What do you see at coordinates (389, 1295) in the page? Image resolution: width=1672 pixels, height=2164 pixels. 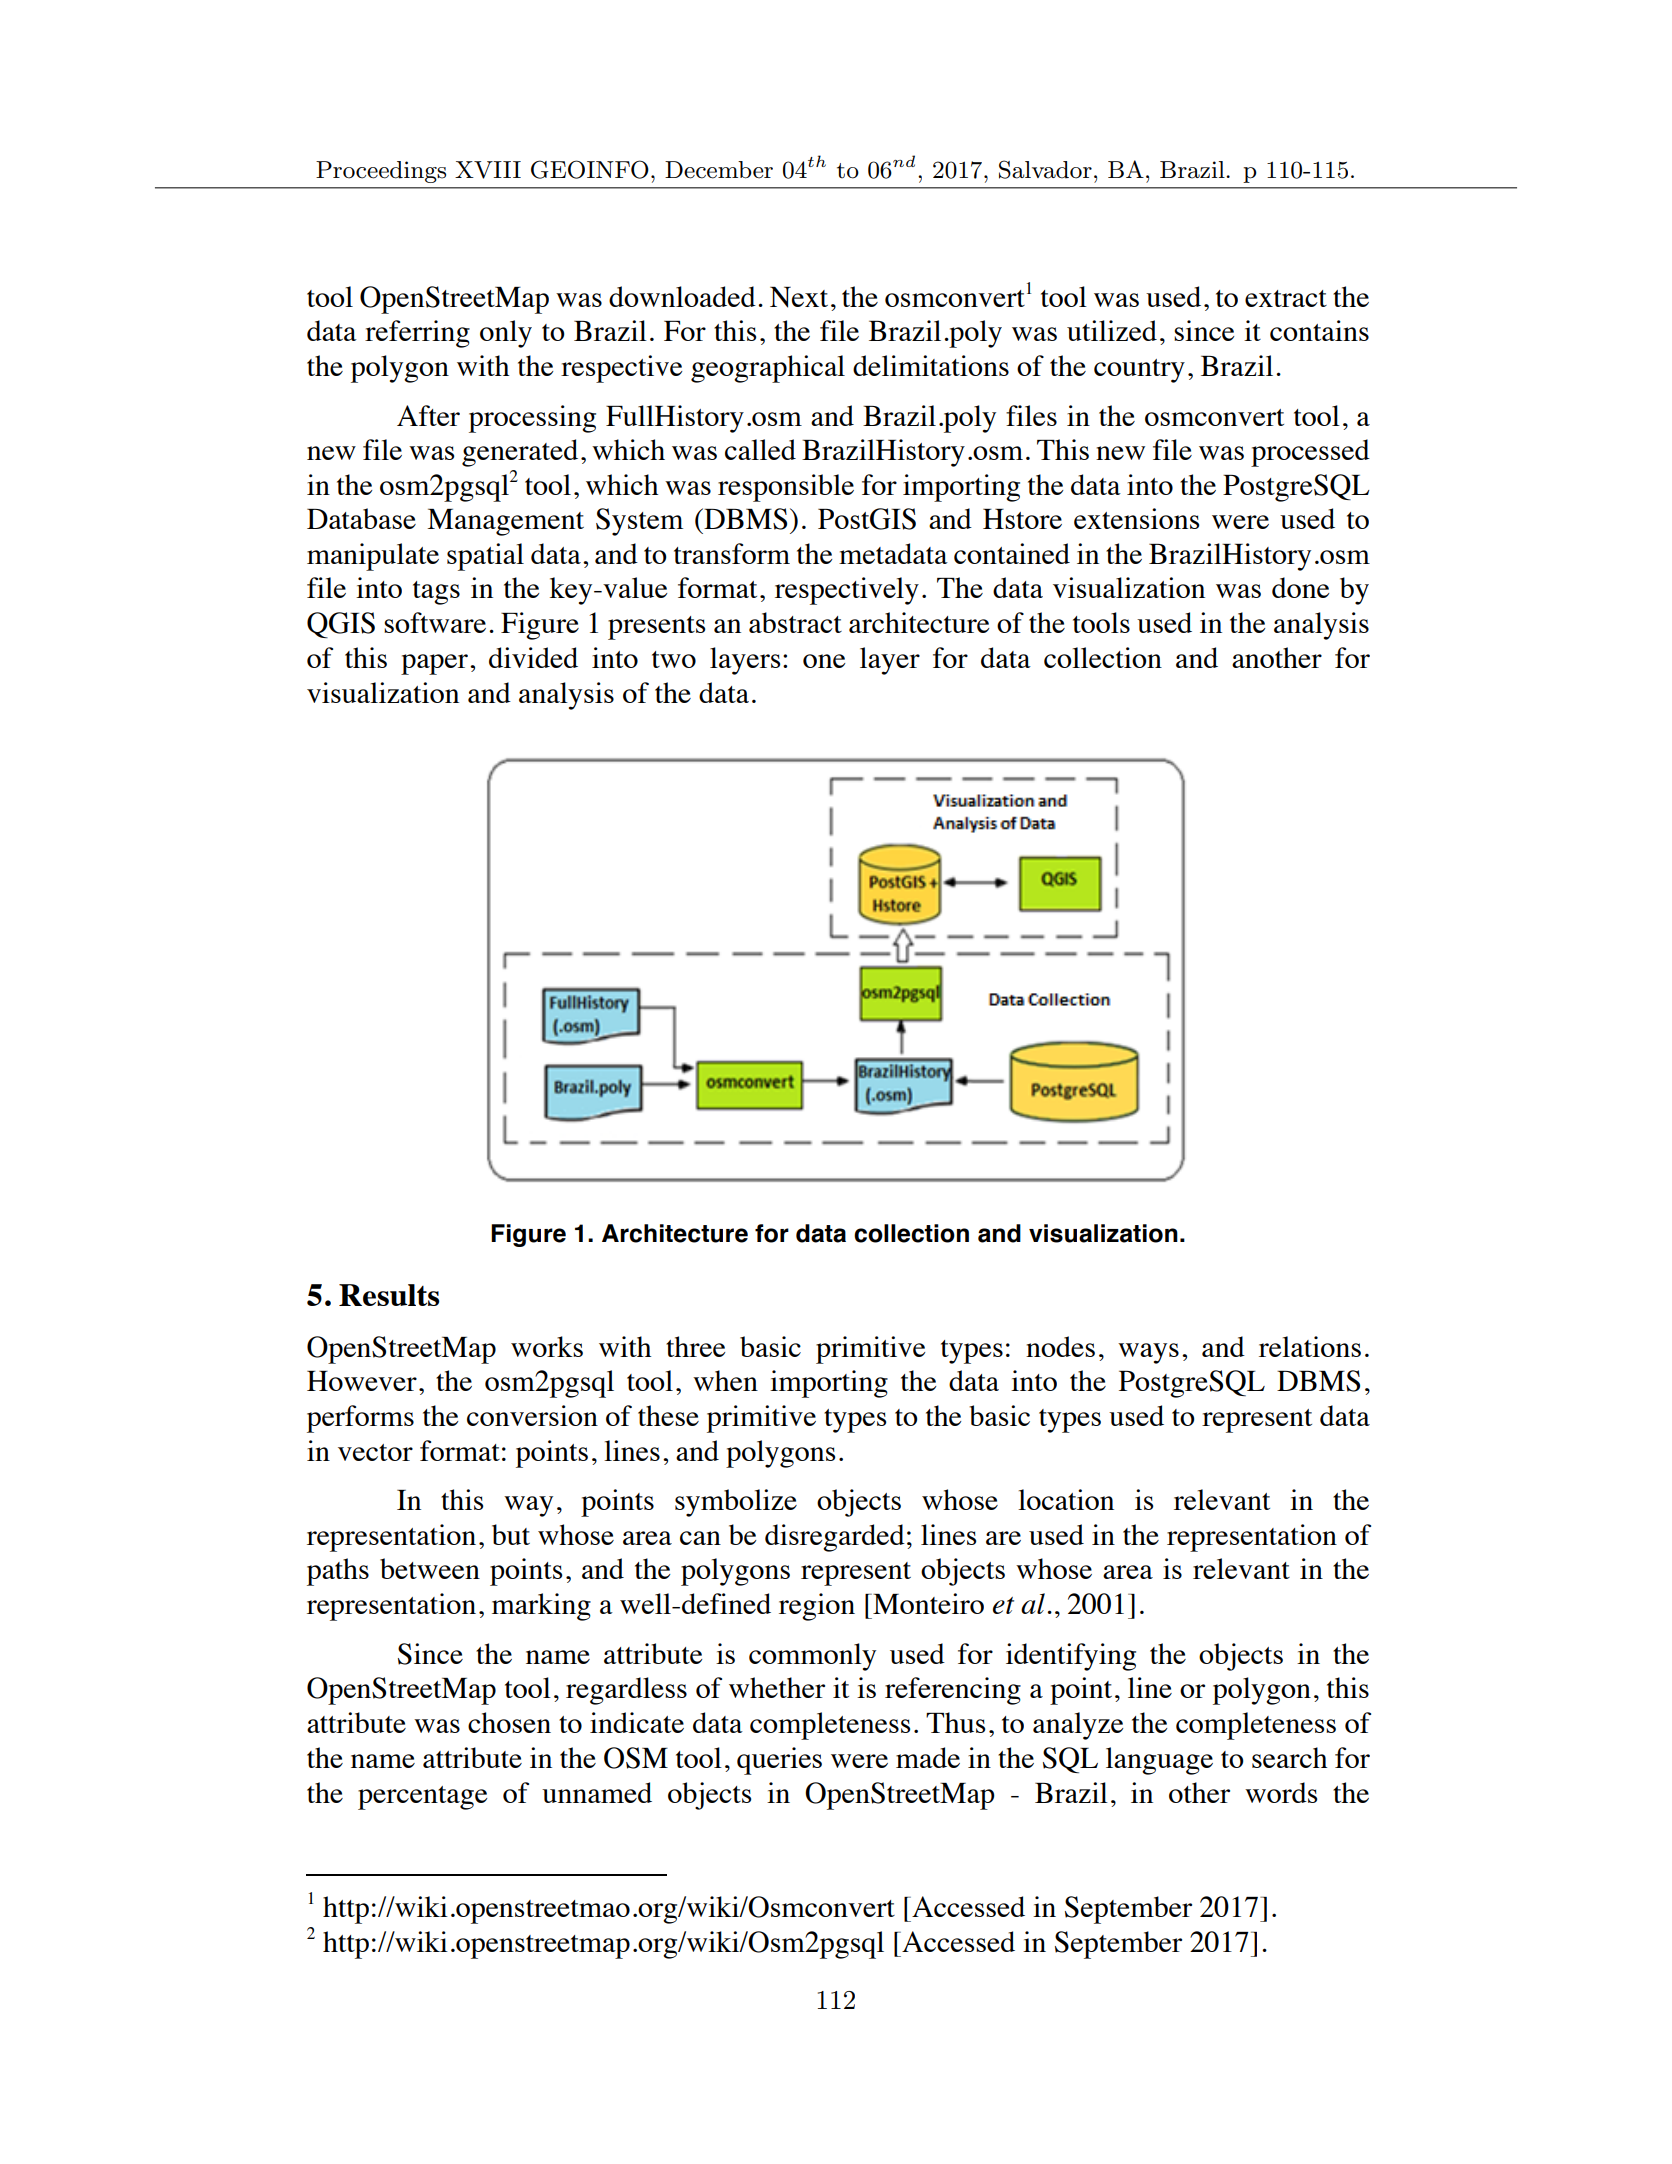 I see `Results` at bounding box center [389, 1295].
